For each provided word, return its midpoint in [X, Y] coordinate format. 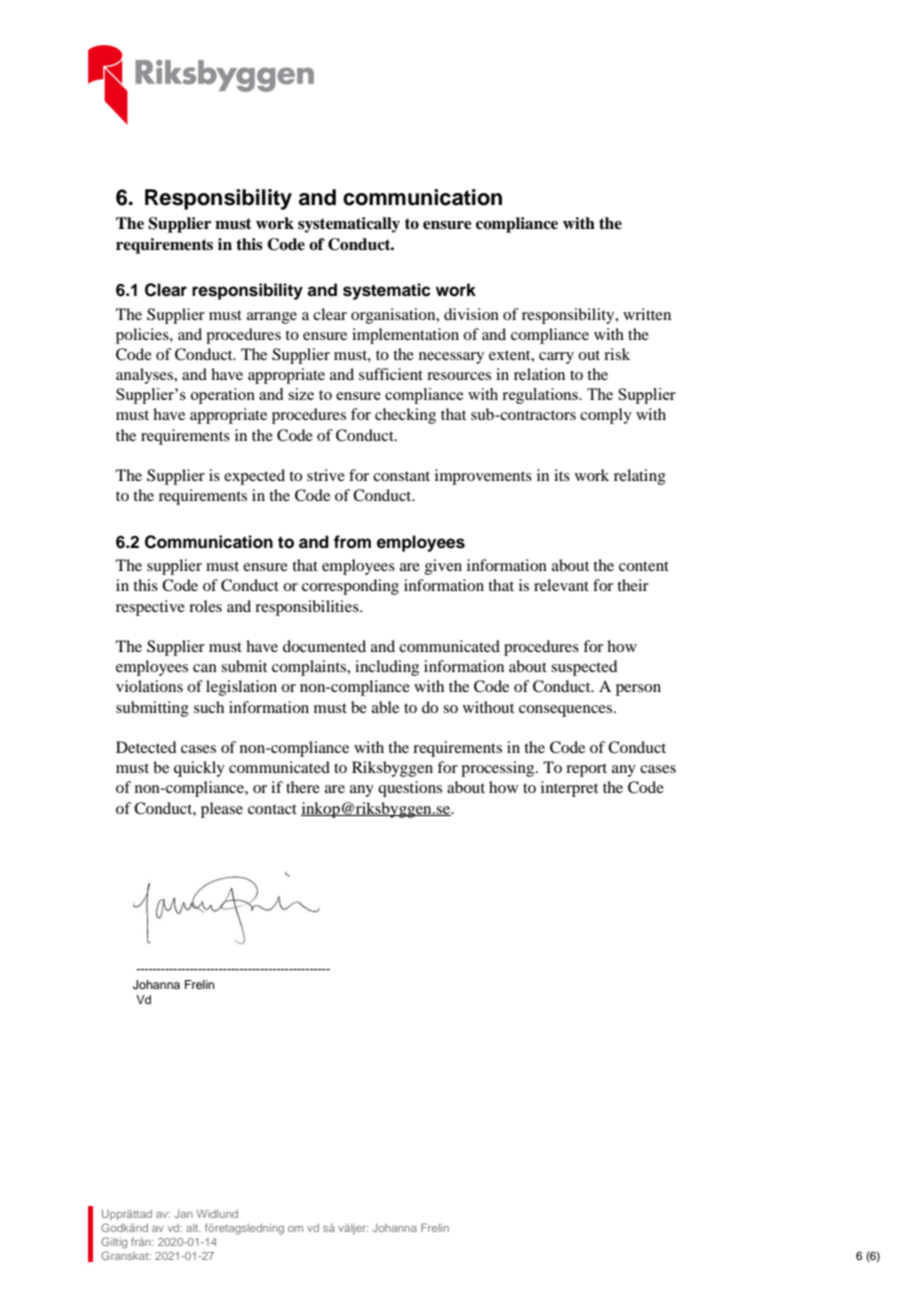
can [205, 668]
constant [401, 476]
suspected [584, 668]
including [387, 668]
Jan [183, 1214]
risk [617, 354]
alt [193, 1228]
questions [410, 789]
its [562, 475]
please [222, 810]
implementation [405, 336]
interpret [569, 789]
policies [143, 336]
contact [272, 809]
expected [254, 477]
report [586, 770]
